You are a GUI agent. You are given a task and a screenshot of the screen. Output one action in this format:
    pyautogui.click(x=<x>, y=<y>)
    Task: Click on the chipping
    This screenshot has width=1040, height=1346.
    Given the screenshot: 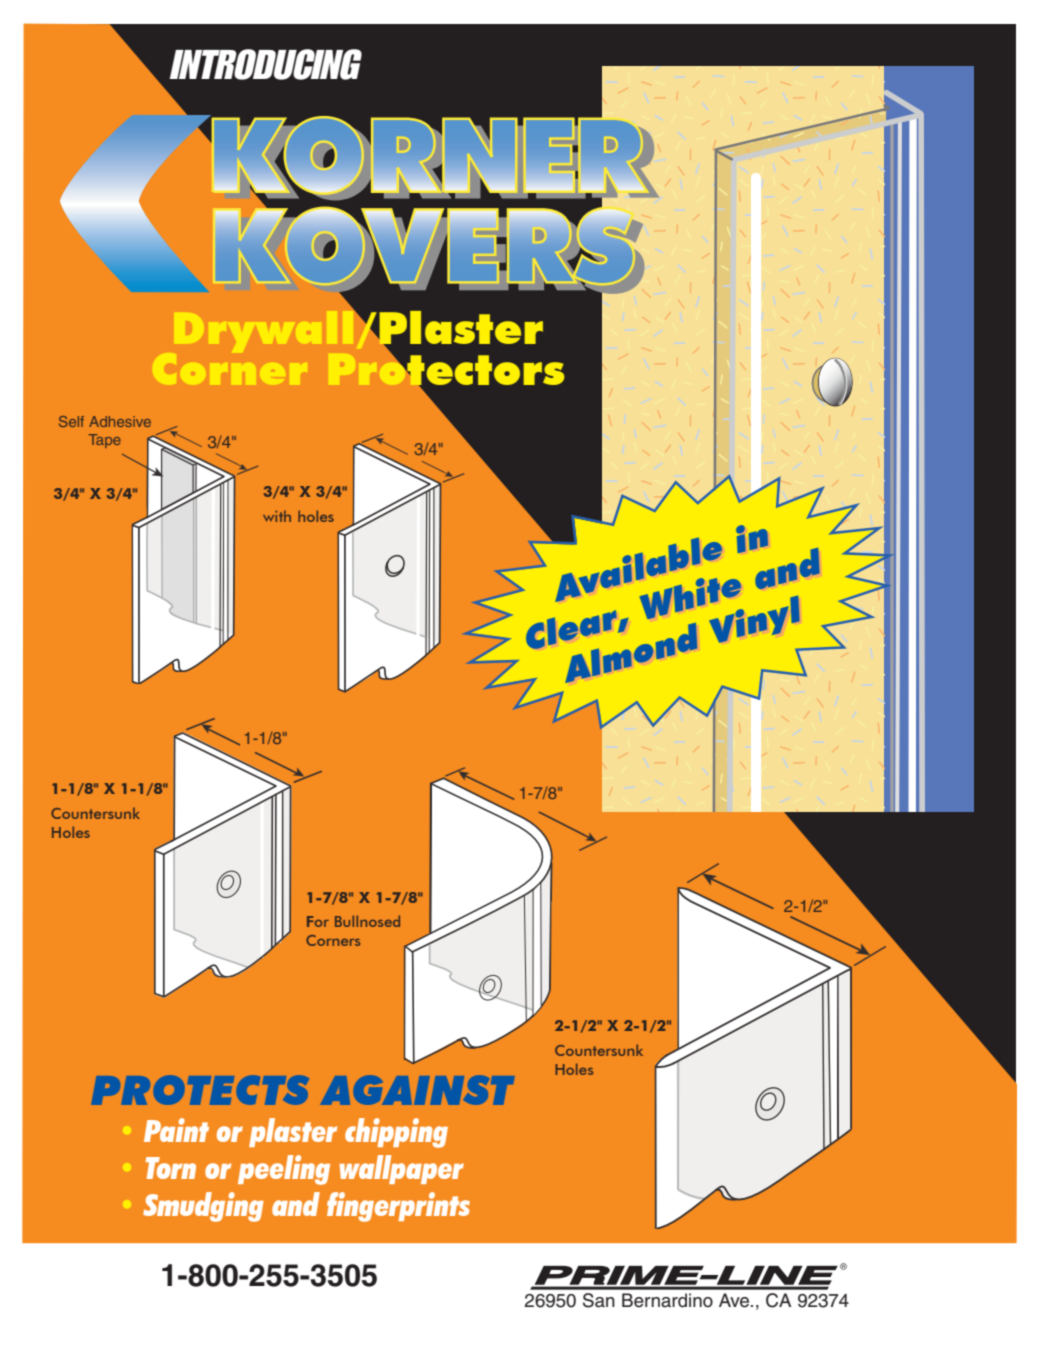 What is the action you would take?
    pyautogui.click(x=396, y=1133)
